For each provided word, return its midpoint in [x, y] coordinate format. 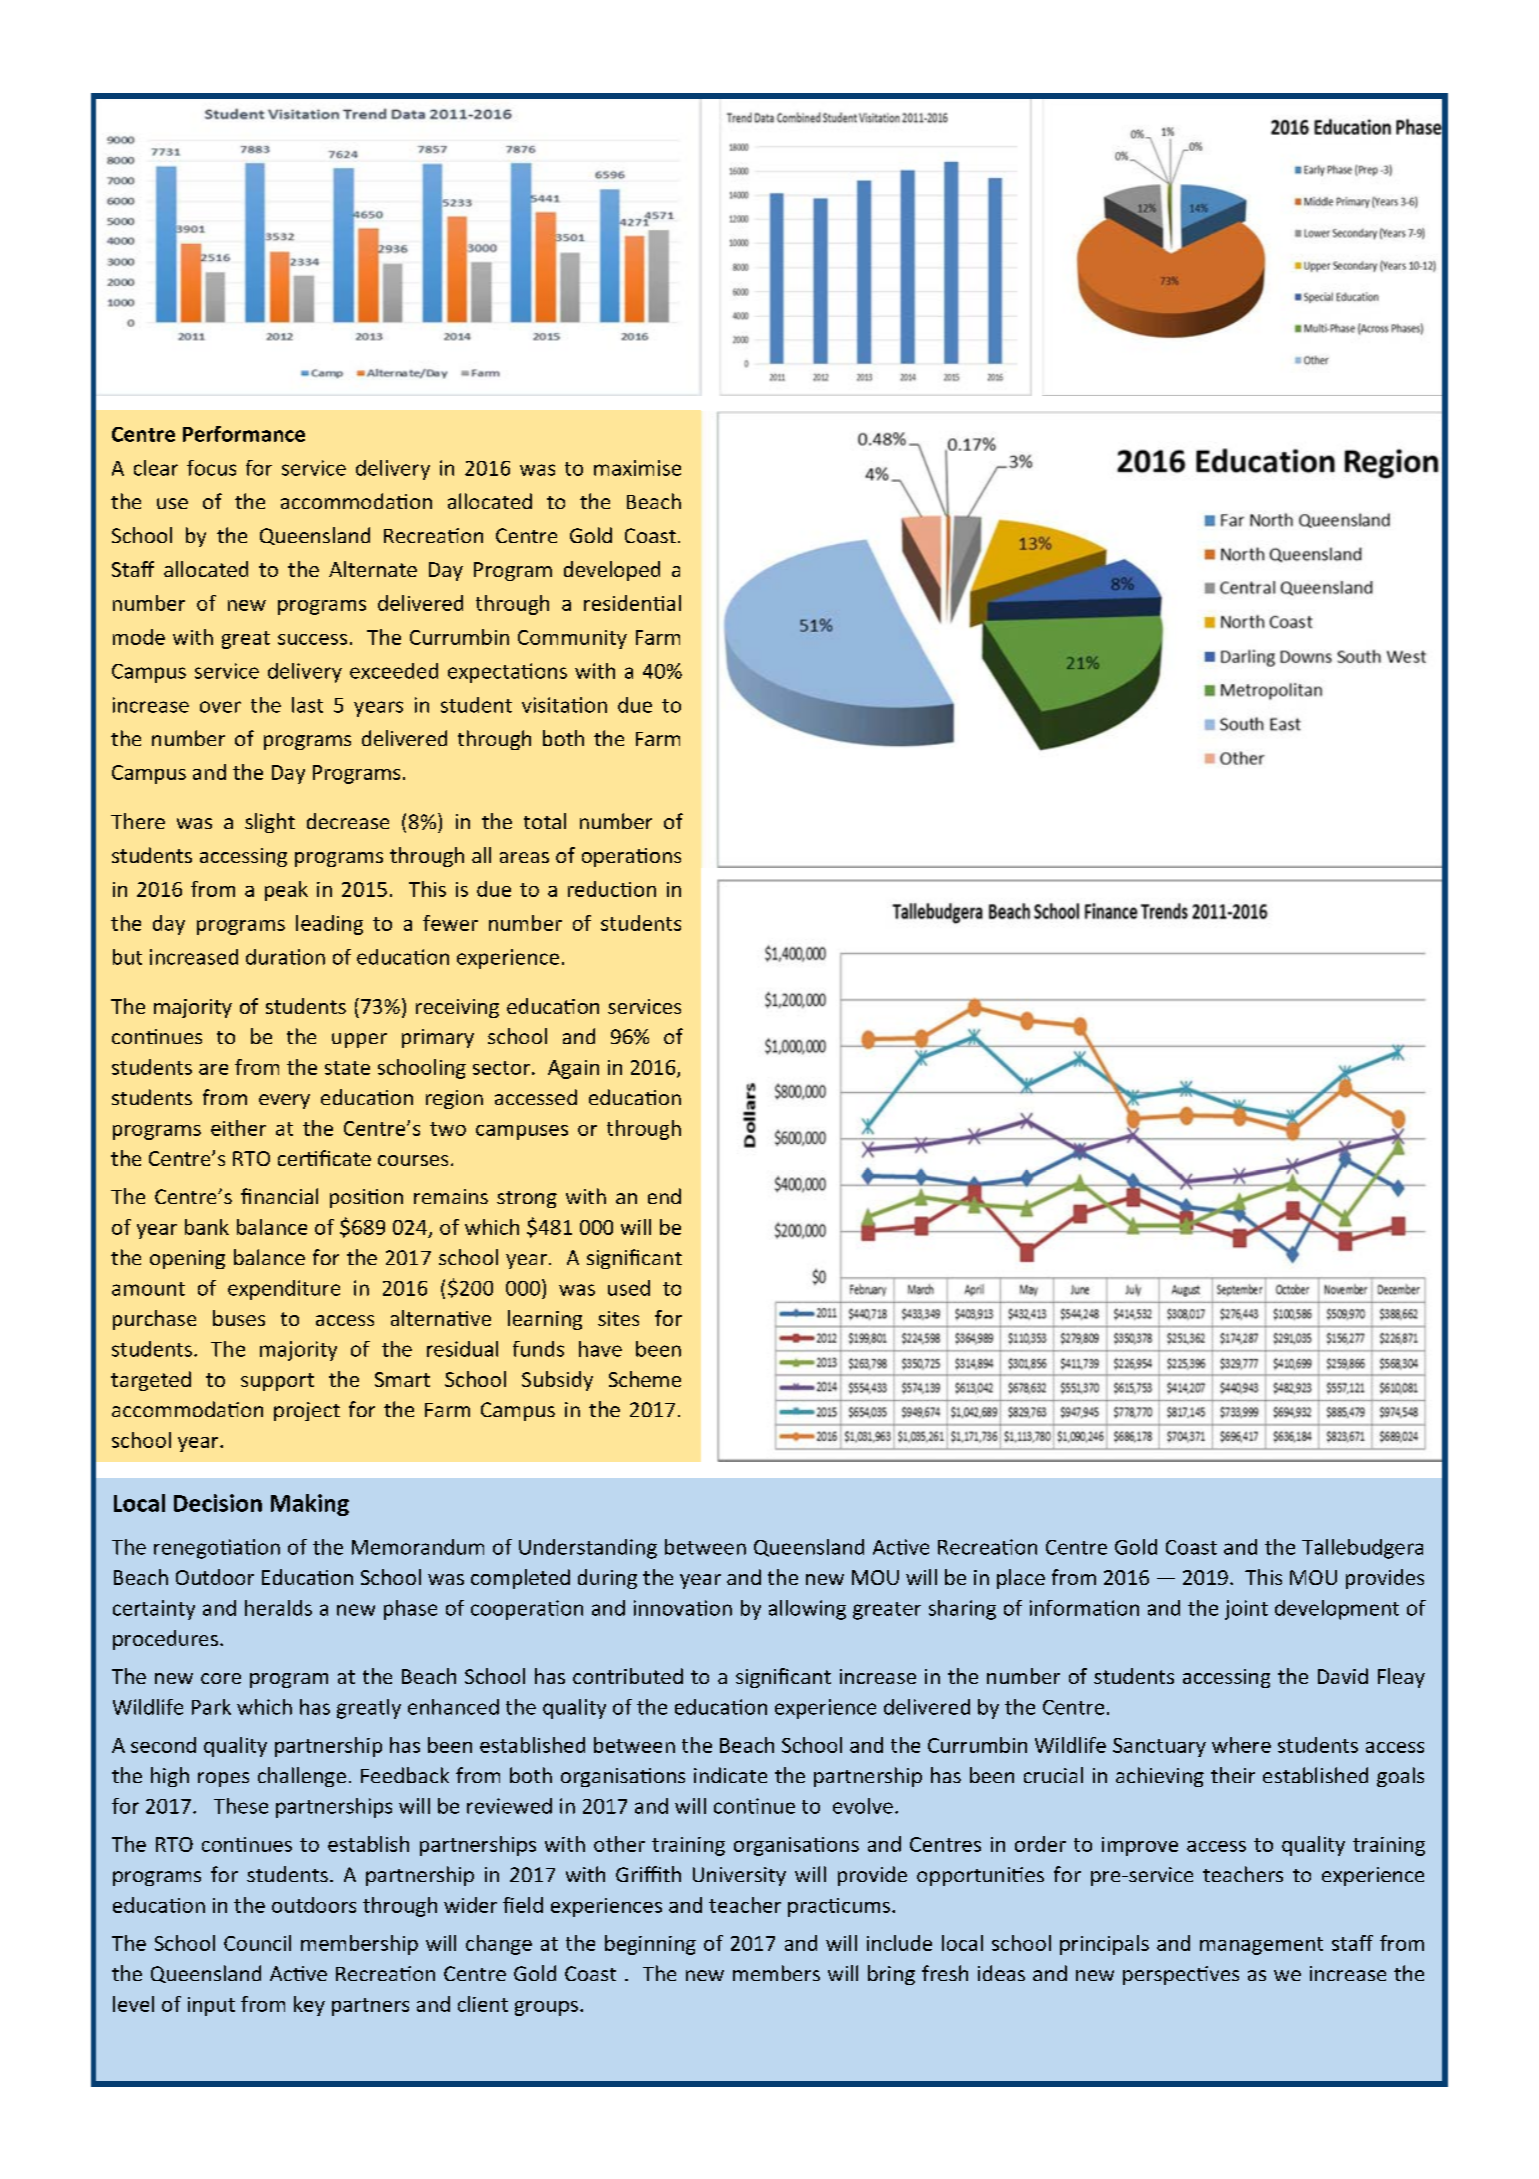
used [629, 1288]
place [1021, 1579]
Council [257, 1943]
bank [207, 1227]
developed [612, 571]
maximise [637, 468]
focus [211, 468]
